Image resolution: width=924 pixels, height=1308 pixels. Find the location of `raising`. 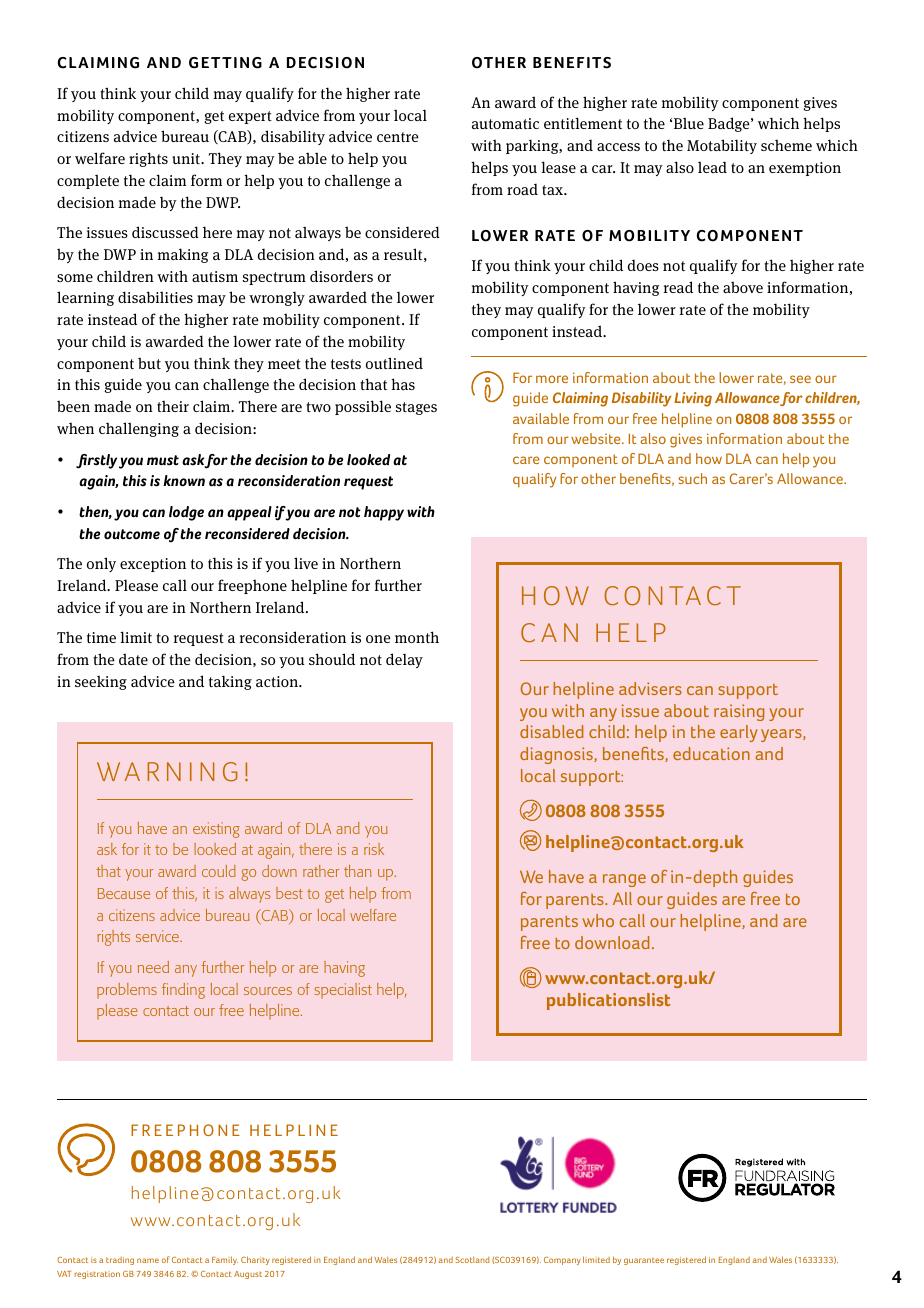

raising is located at coordinates (739, 712).
